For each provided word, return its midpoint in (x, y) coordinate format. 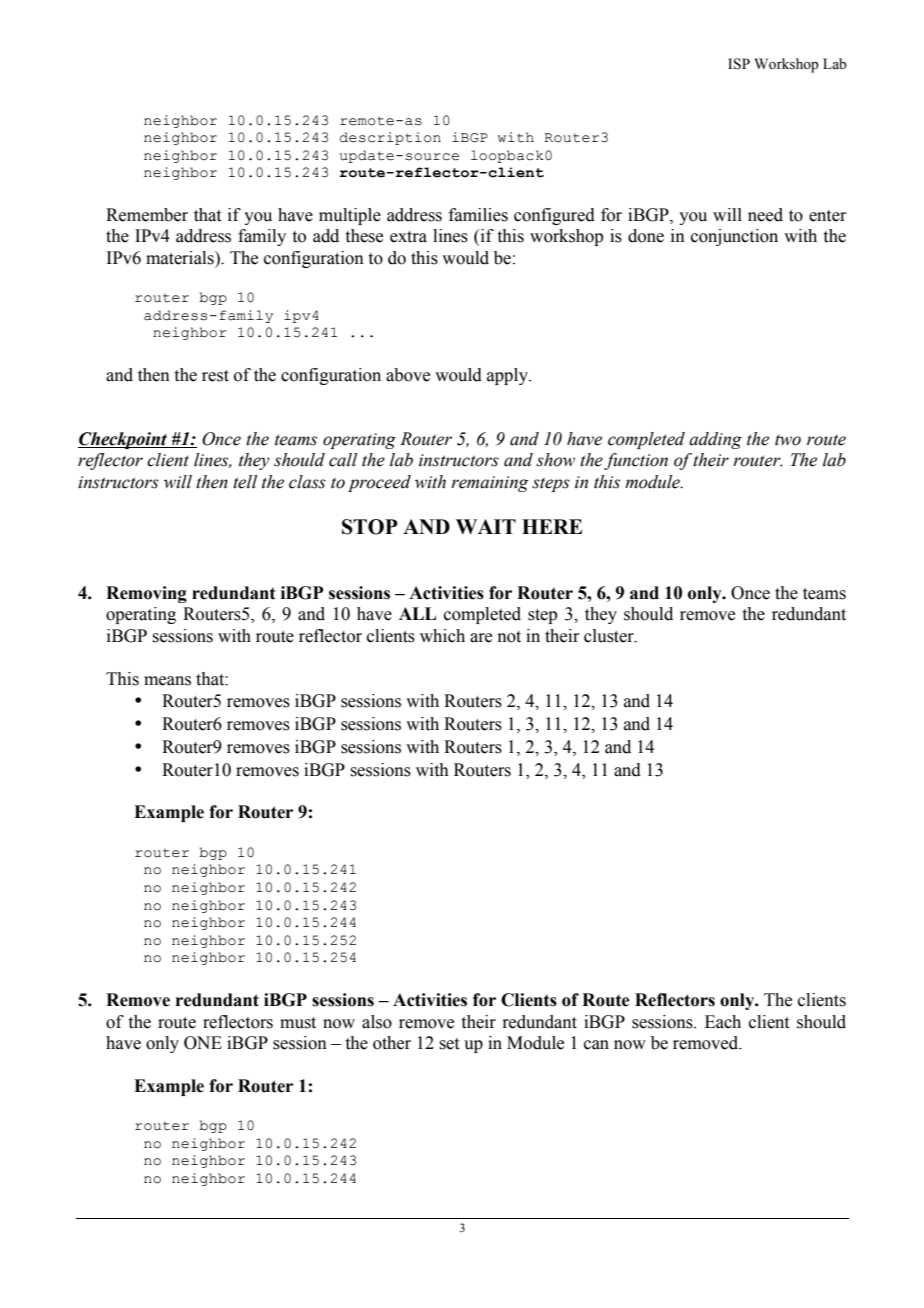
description (390, 138)
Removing (146, 594)
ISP (739, 64)
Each (723, 1022)
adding (715, 440)
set (449, 1044)
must (298, 1023)
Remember (147, 215)
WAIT (486, 526)
